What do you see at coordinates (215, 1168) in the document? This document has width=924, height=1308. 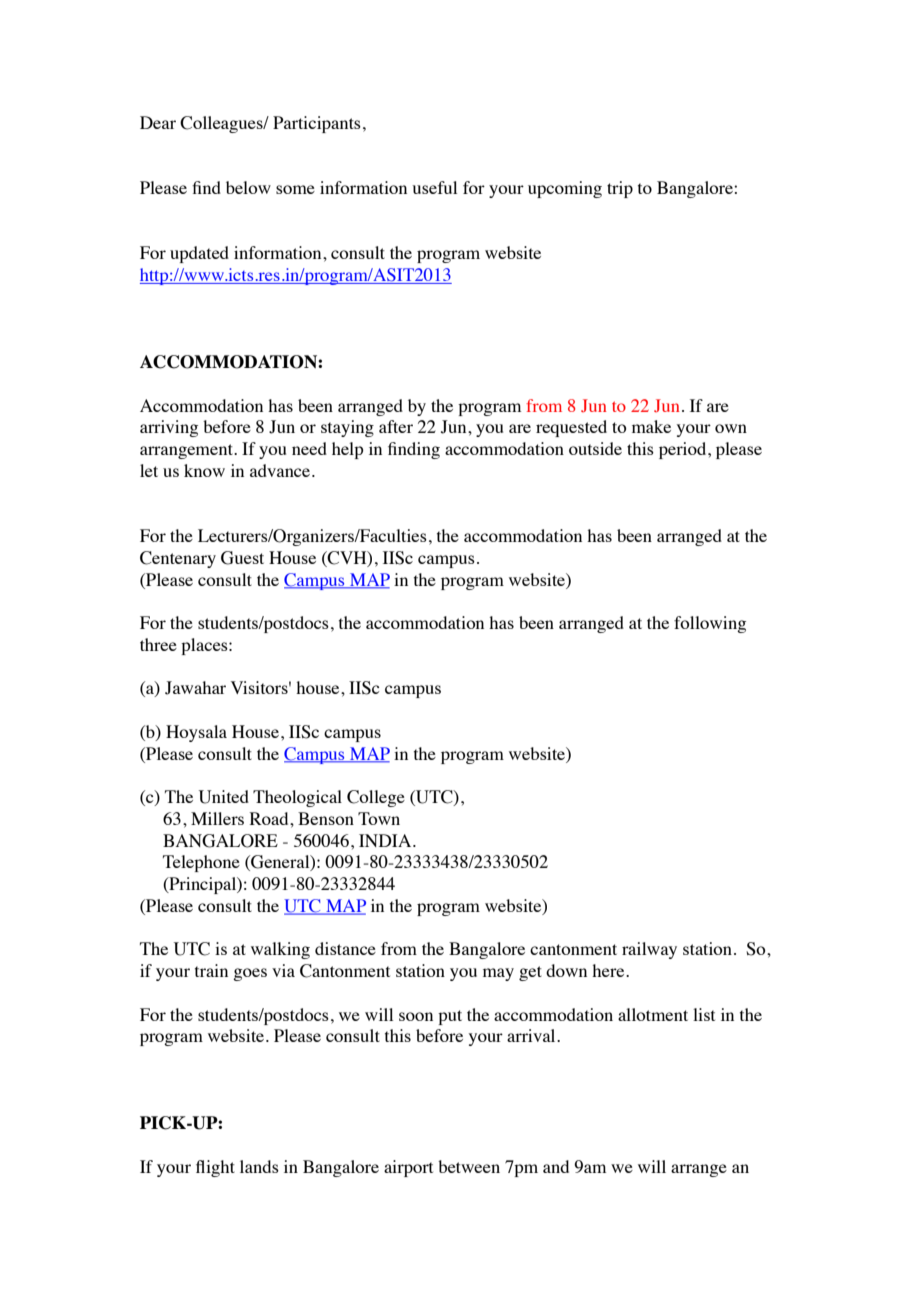 I see `flight` at bounding box center [215, 1168].
